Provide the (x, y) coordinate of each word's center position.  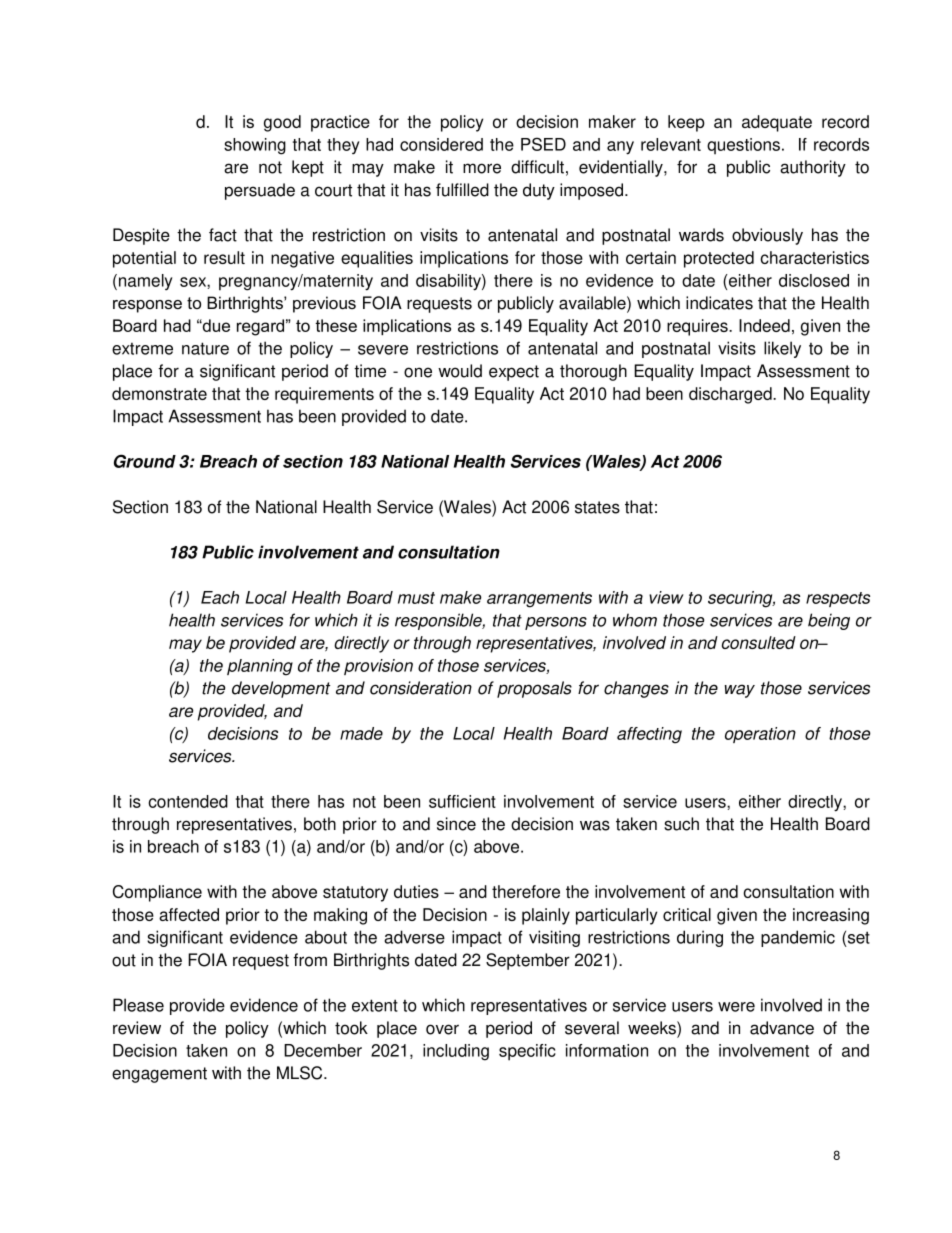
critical (687, 914)
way (740, 691)
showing (255, 146)
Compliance (157, 893)
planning (260, 667)
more (482, 168)
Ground (145, 461)
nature (205, 348)
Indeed (764, 325)
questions (745, 146)
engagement (159, 1075)
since (456, 824)
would (460, 371)
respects (838, 599)
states (597, 507)
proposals (534, 689)
